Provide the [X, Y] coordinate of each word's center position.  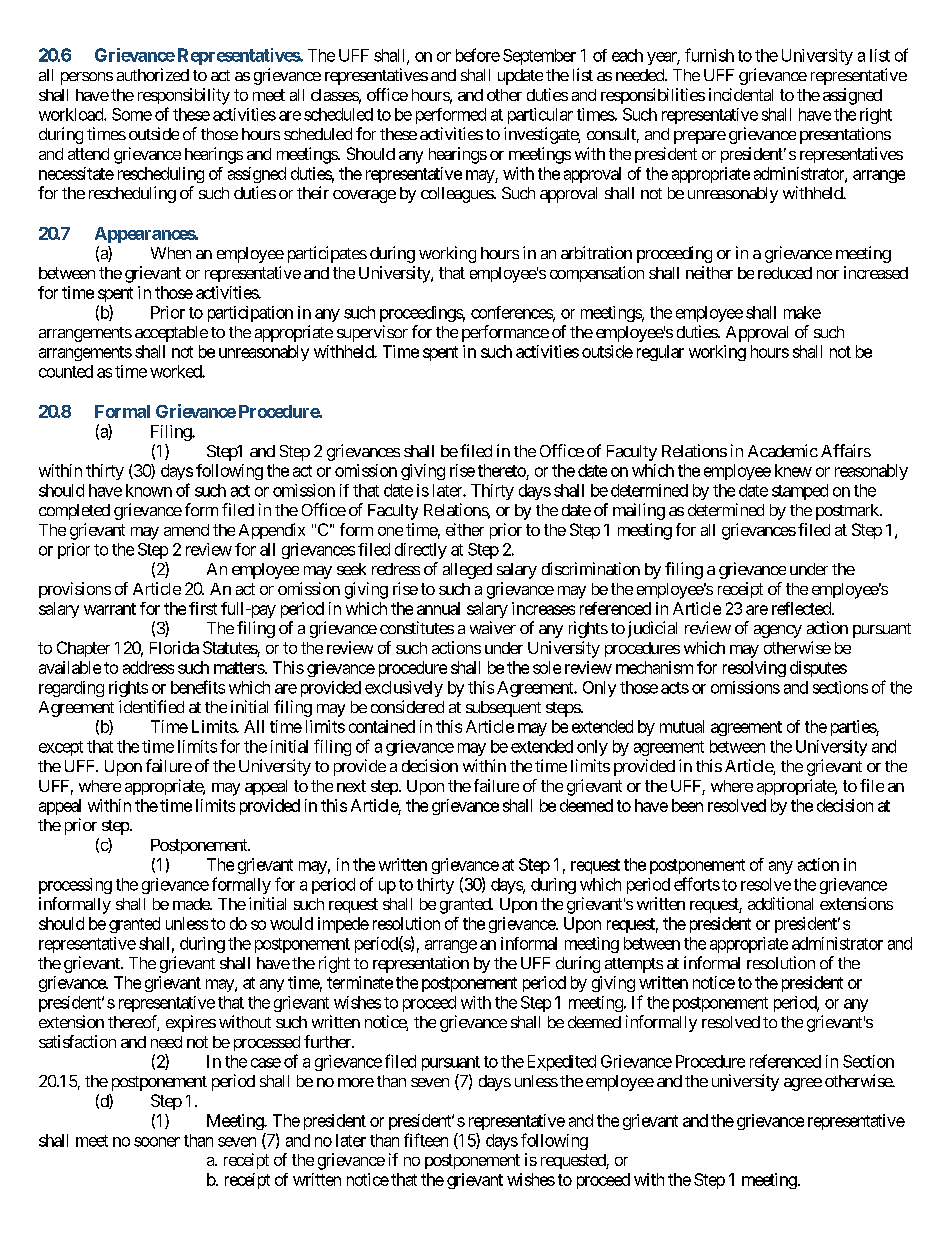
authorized [153, 74]
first [203, 608]
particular [540, 116]
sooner [157, 1142]
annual [438, 608]
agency [778, 631]
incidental [741, 94]
